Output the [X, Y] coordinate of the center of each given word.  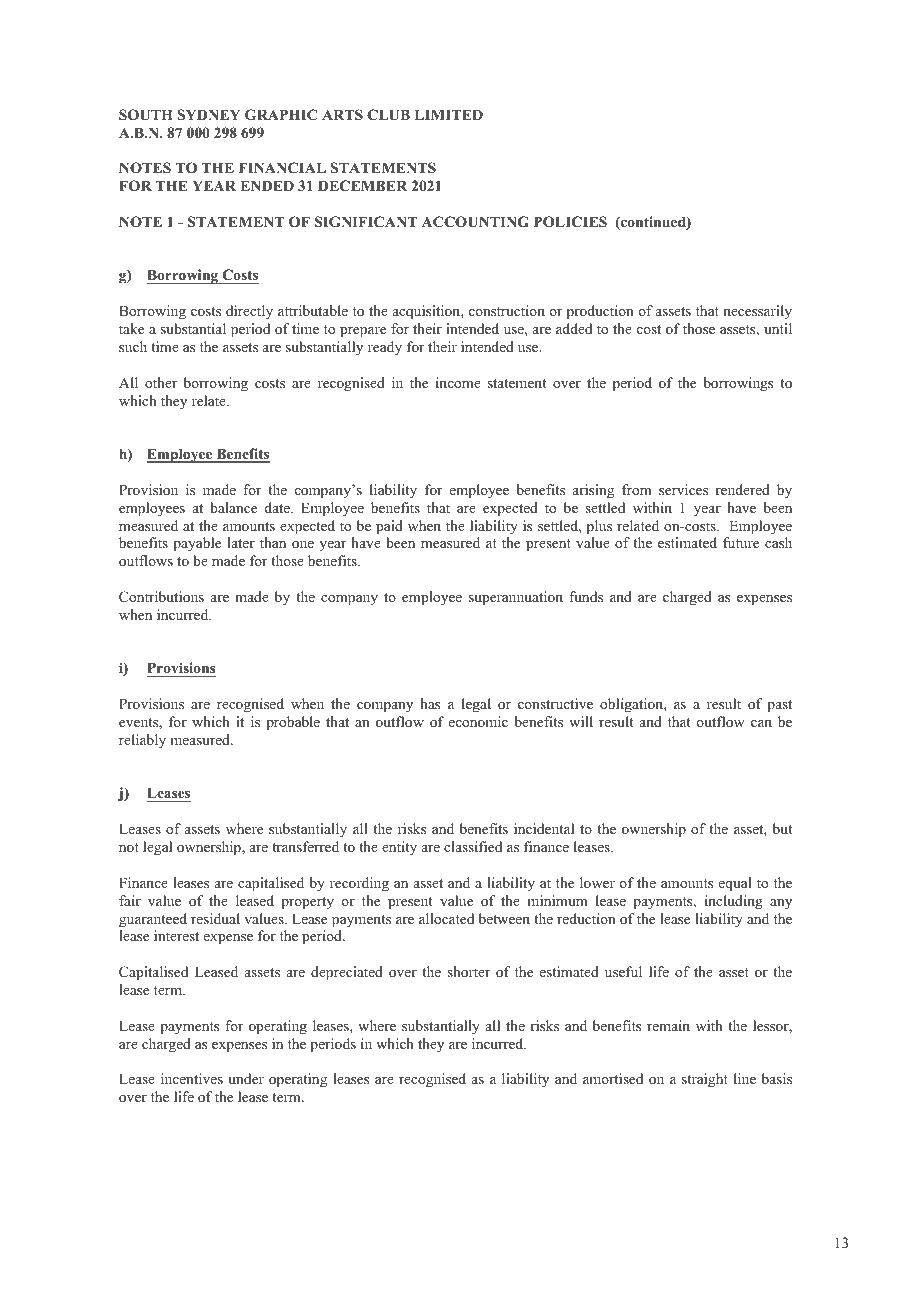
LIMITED [448, 114]
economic [478, 721]
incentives [192, 1078]
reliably [142, 741]
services [683, 489]
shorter [468, 971]
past [779, 706]
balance [233, 507]
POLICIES [570, 222]
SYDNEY [209, 115]
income [458, 382]
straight [705, 1080]
